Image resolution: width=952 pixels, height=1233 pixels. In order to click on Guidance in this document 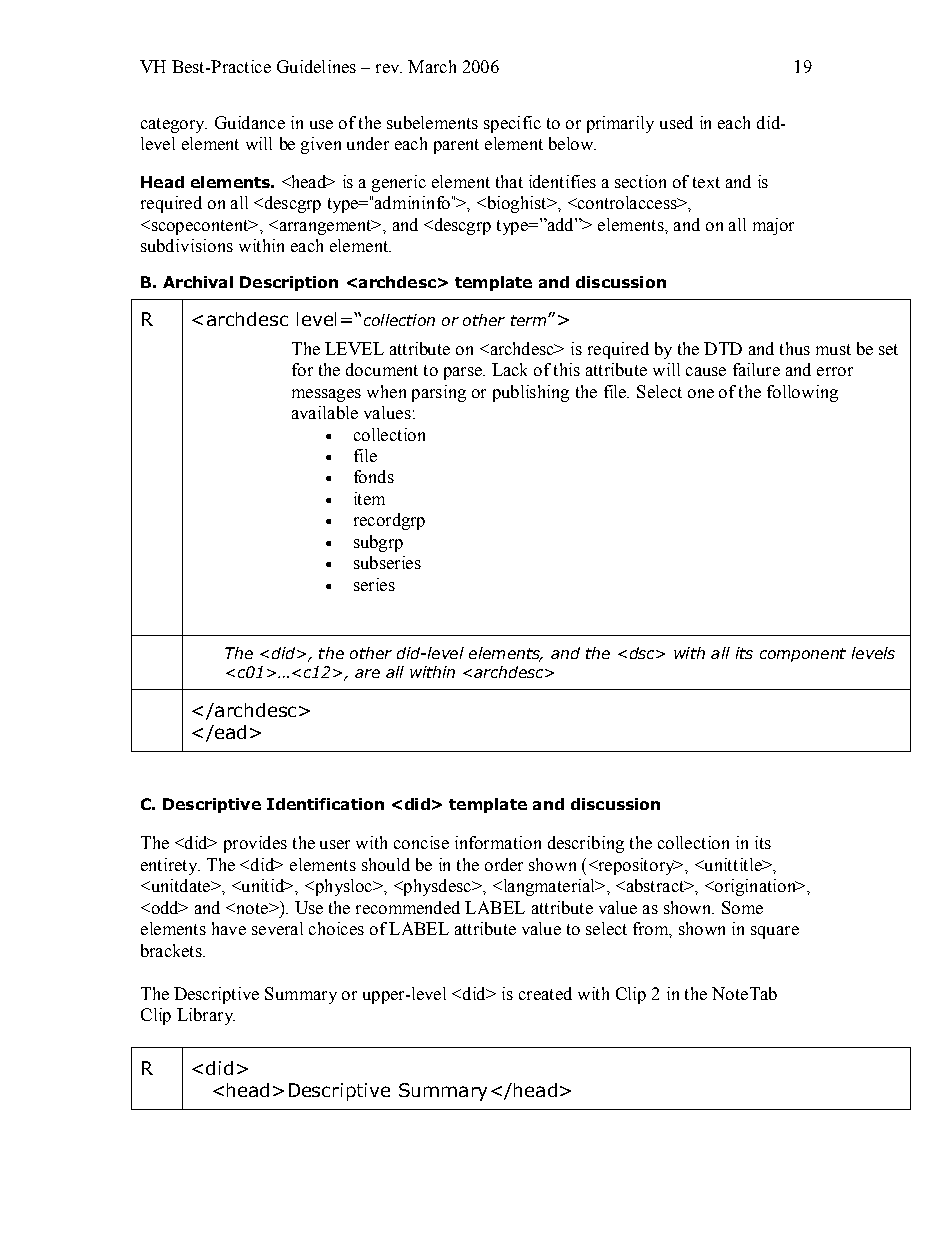, I will do `click(250, 122)`.
